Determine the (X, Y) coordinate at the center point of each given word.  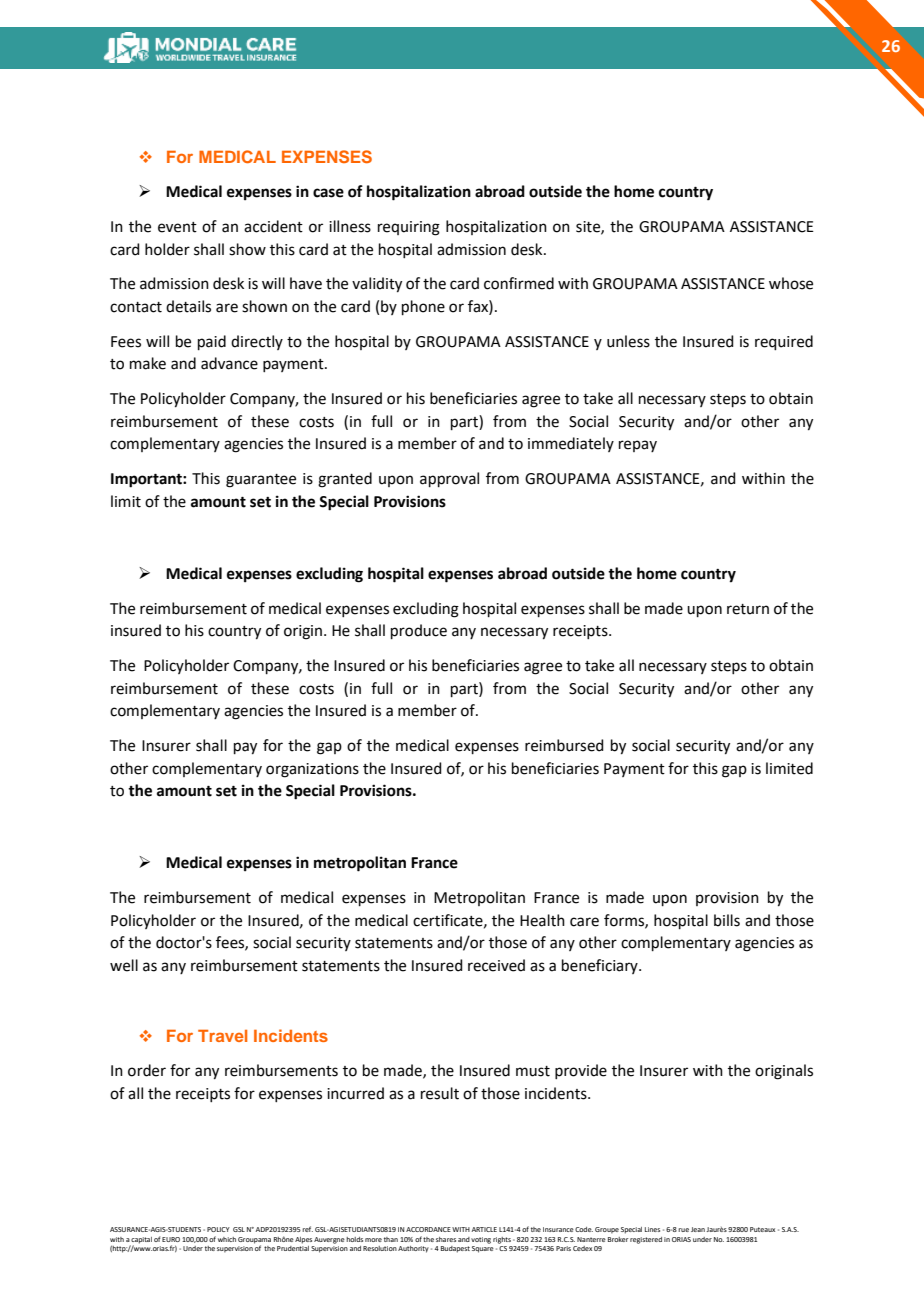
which (227, 1239)
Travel (222, 1036)
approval (449, 479)
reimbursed (564, 745)
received (496, 965)
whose (791, 283)
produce (419, 631)
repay (638, 446)
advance (229, 363)
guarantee (261, 481)
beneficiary (601, 966)
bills (727, 920)
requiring (409, 228)
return (748, 609)
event (177, 227)
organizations (312, 770)
